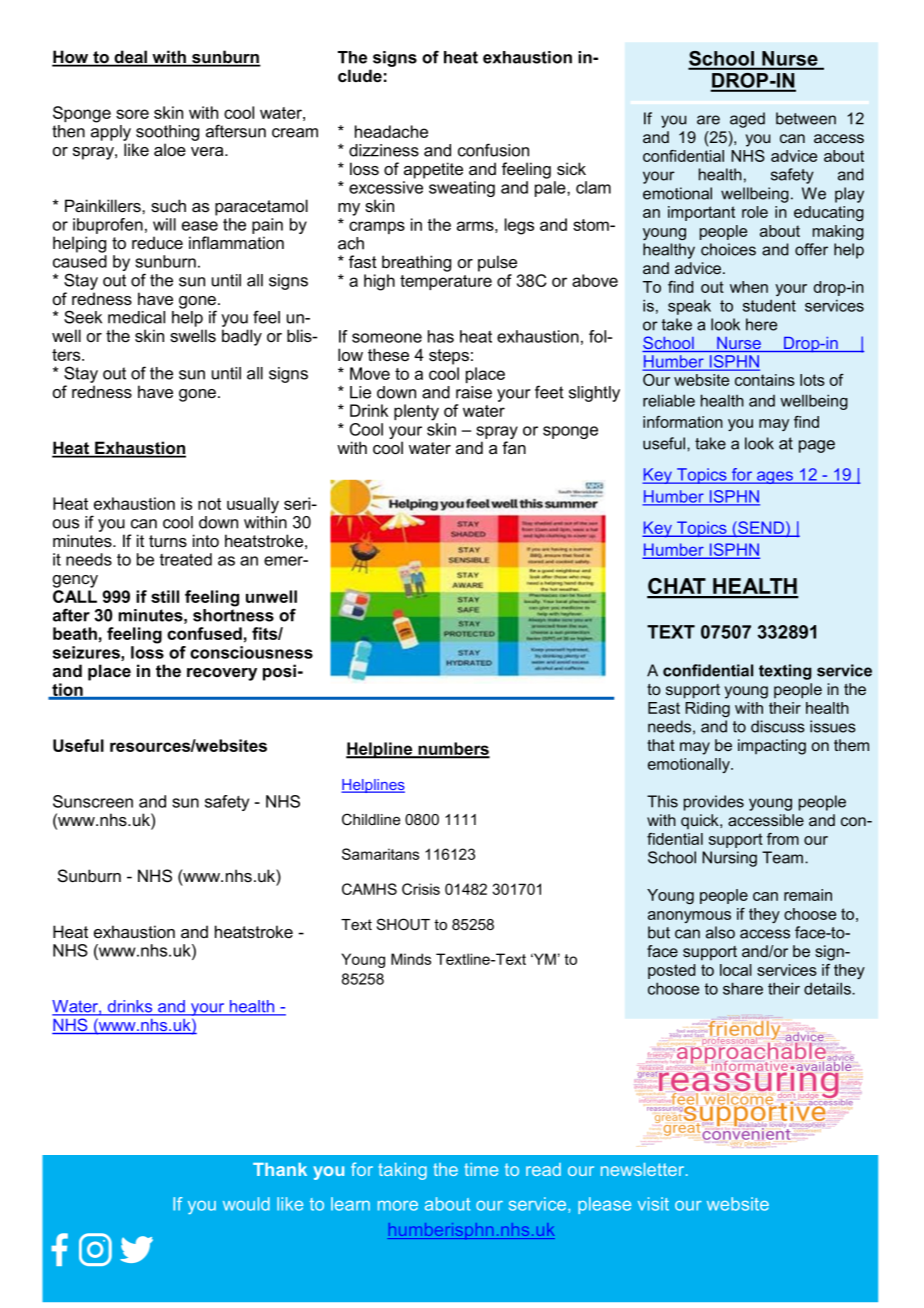  Describe the element at coordinates (204, 633) in the screenshot. I see `confused` at that location.
